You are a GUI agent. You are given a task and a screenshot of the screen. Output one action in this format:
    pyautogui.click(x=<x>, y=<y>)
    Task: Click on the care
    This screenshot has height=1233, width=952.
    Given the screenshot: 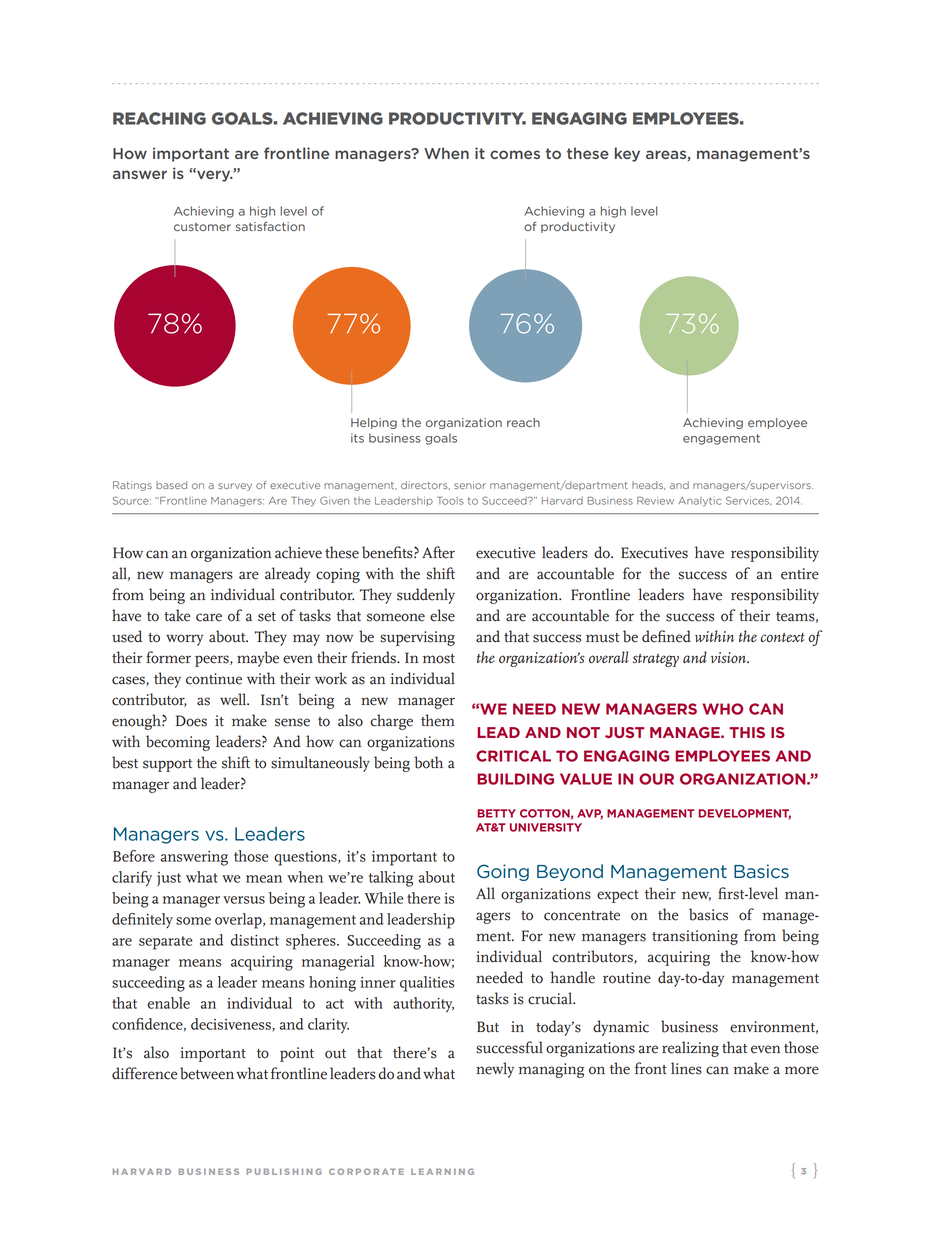 What is the action you would take?
    pyautogui.click(x=209, y=617)
